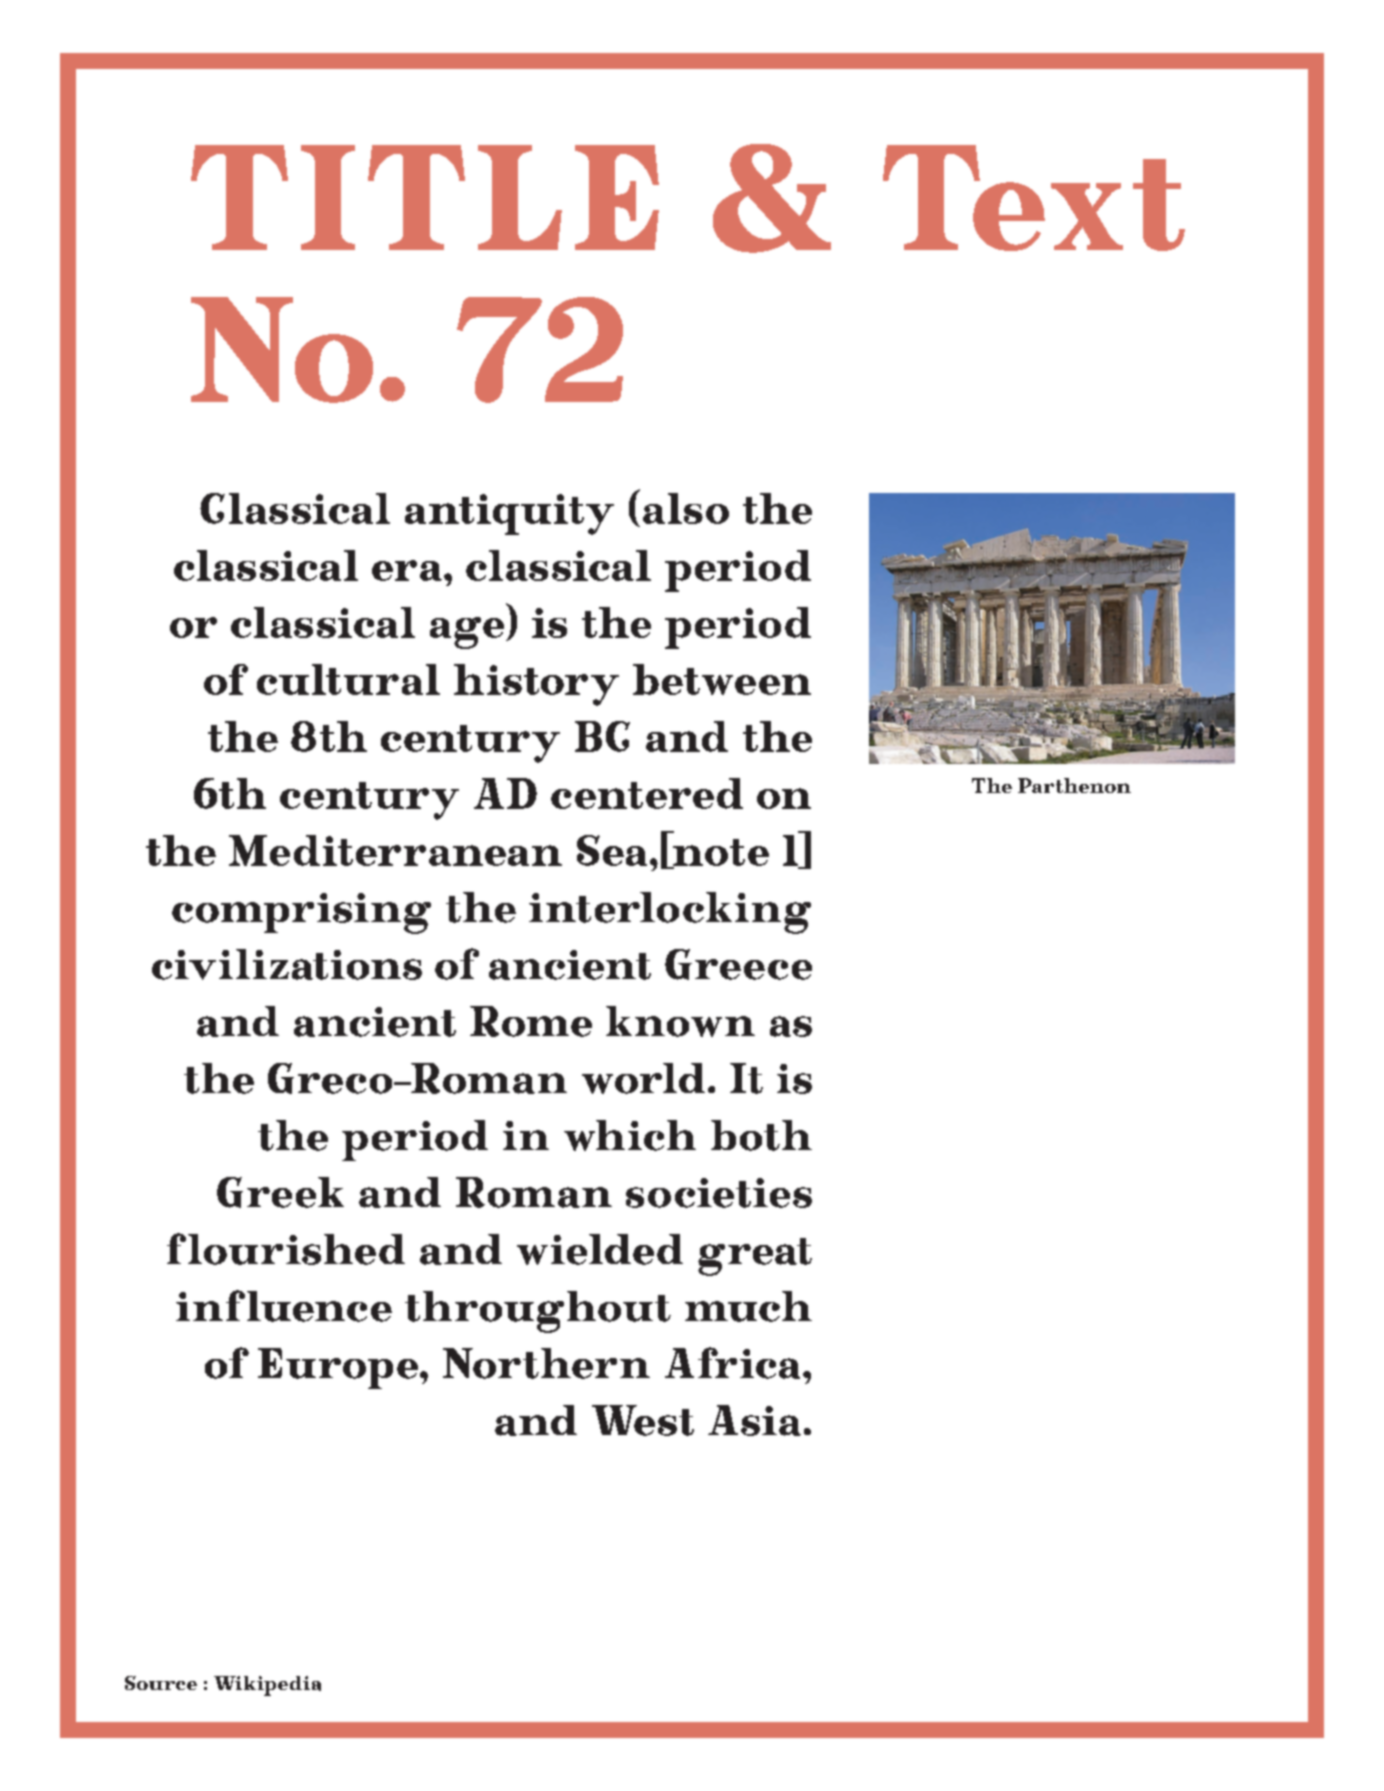  Describe the element at coordinates (546, 1363) in the page. I see `Northern` at that location.
